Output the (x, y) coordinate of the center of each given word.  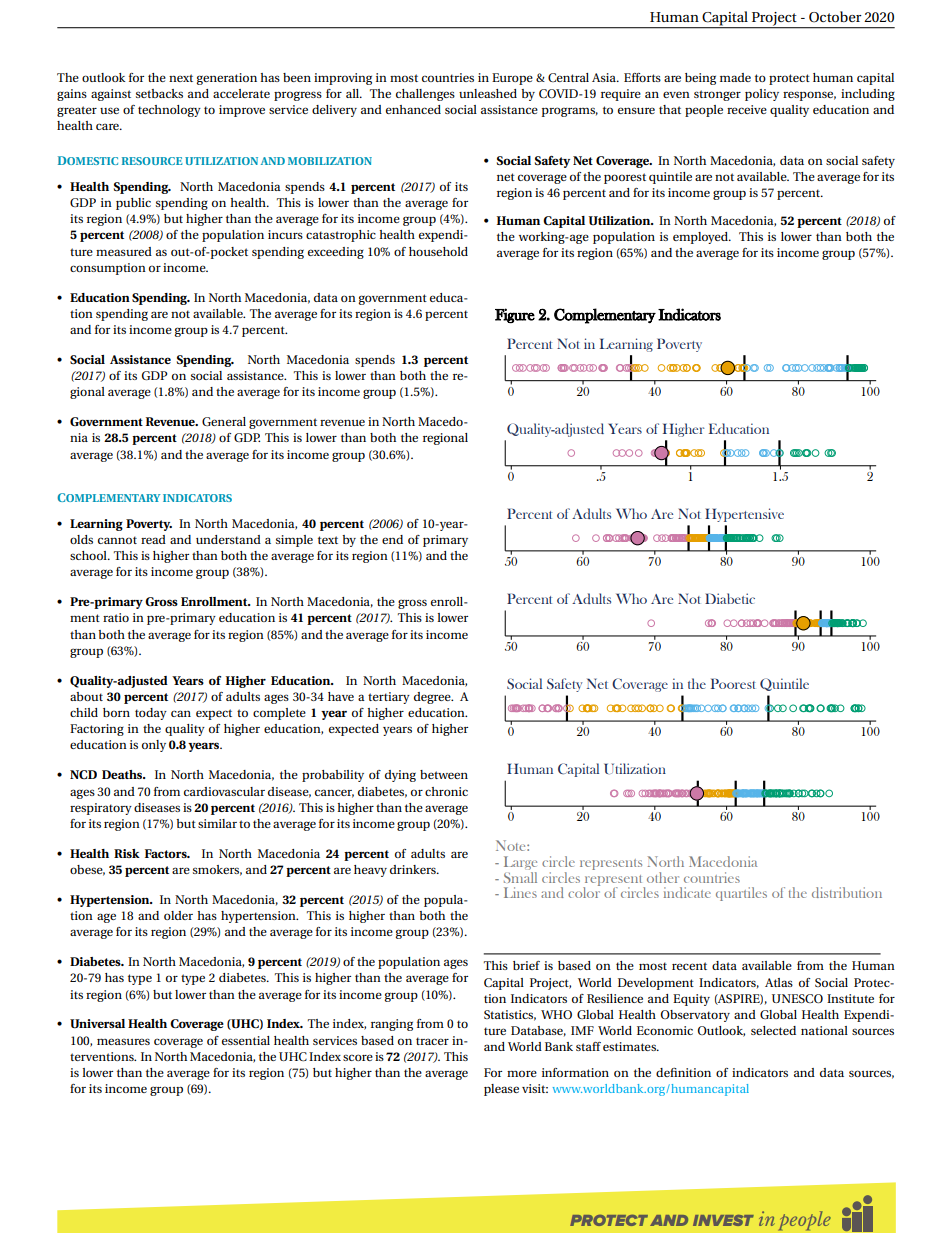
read (153, 539)
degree (433, 698)
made (735, 77)
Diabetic (730, 598)
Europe (512, 79)
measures (123, 1041)
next (181, 78)
